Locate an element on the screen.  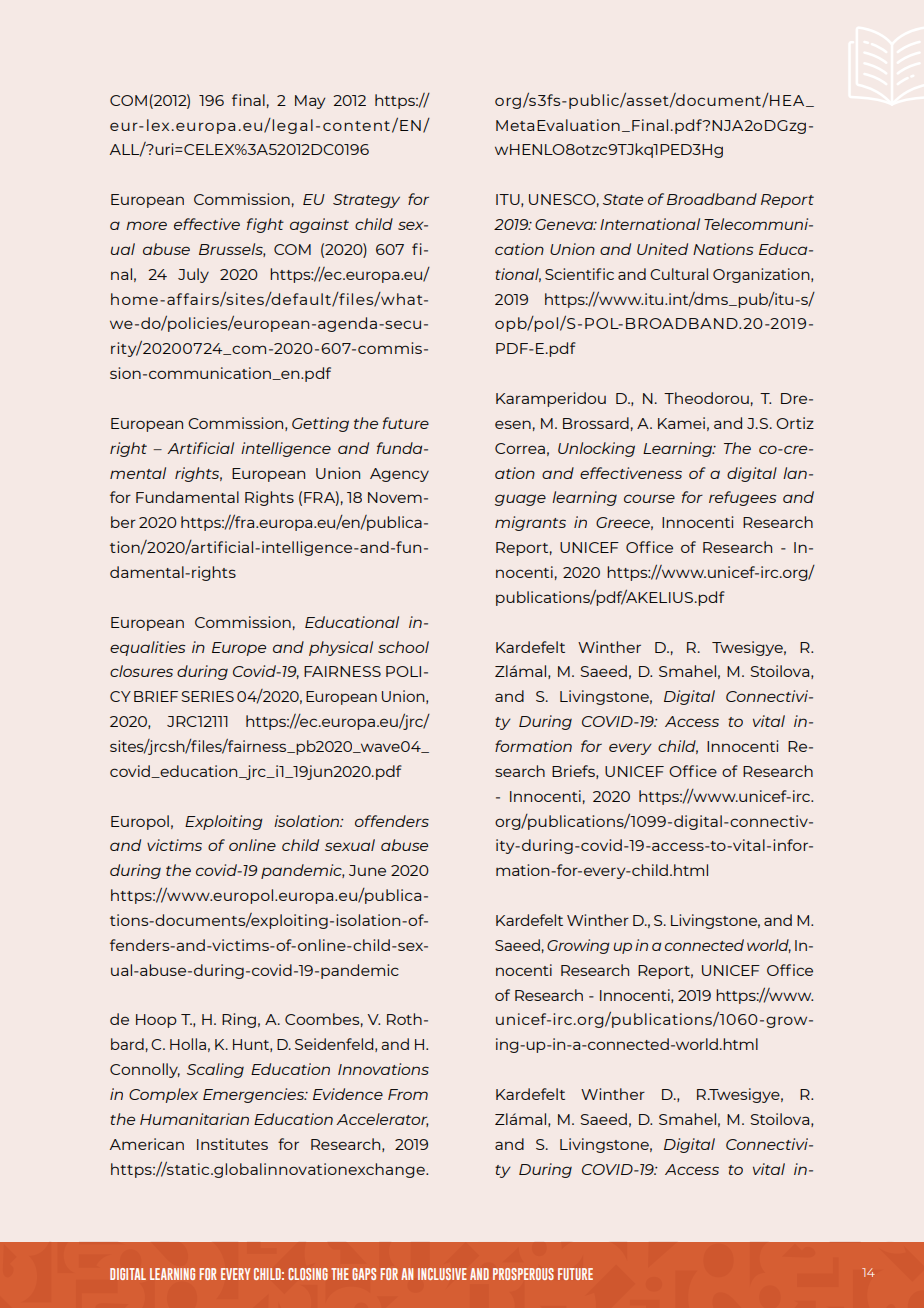
Ortiz is located at coordinates (795, 423).
